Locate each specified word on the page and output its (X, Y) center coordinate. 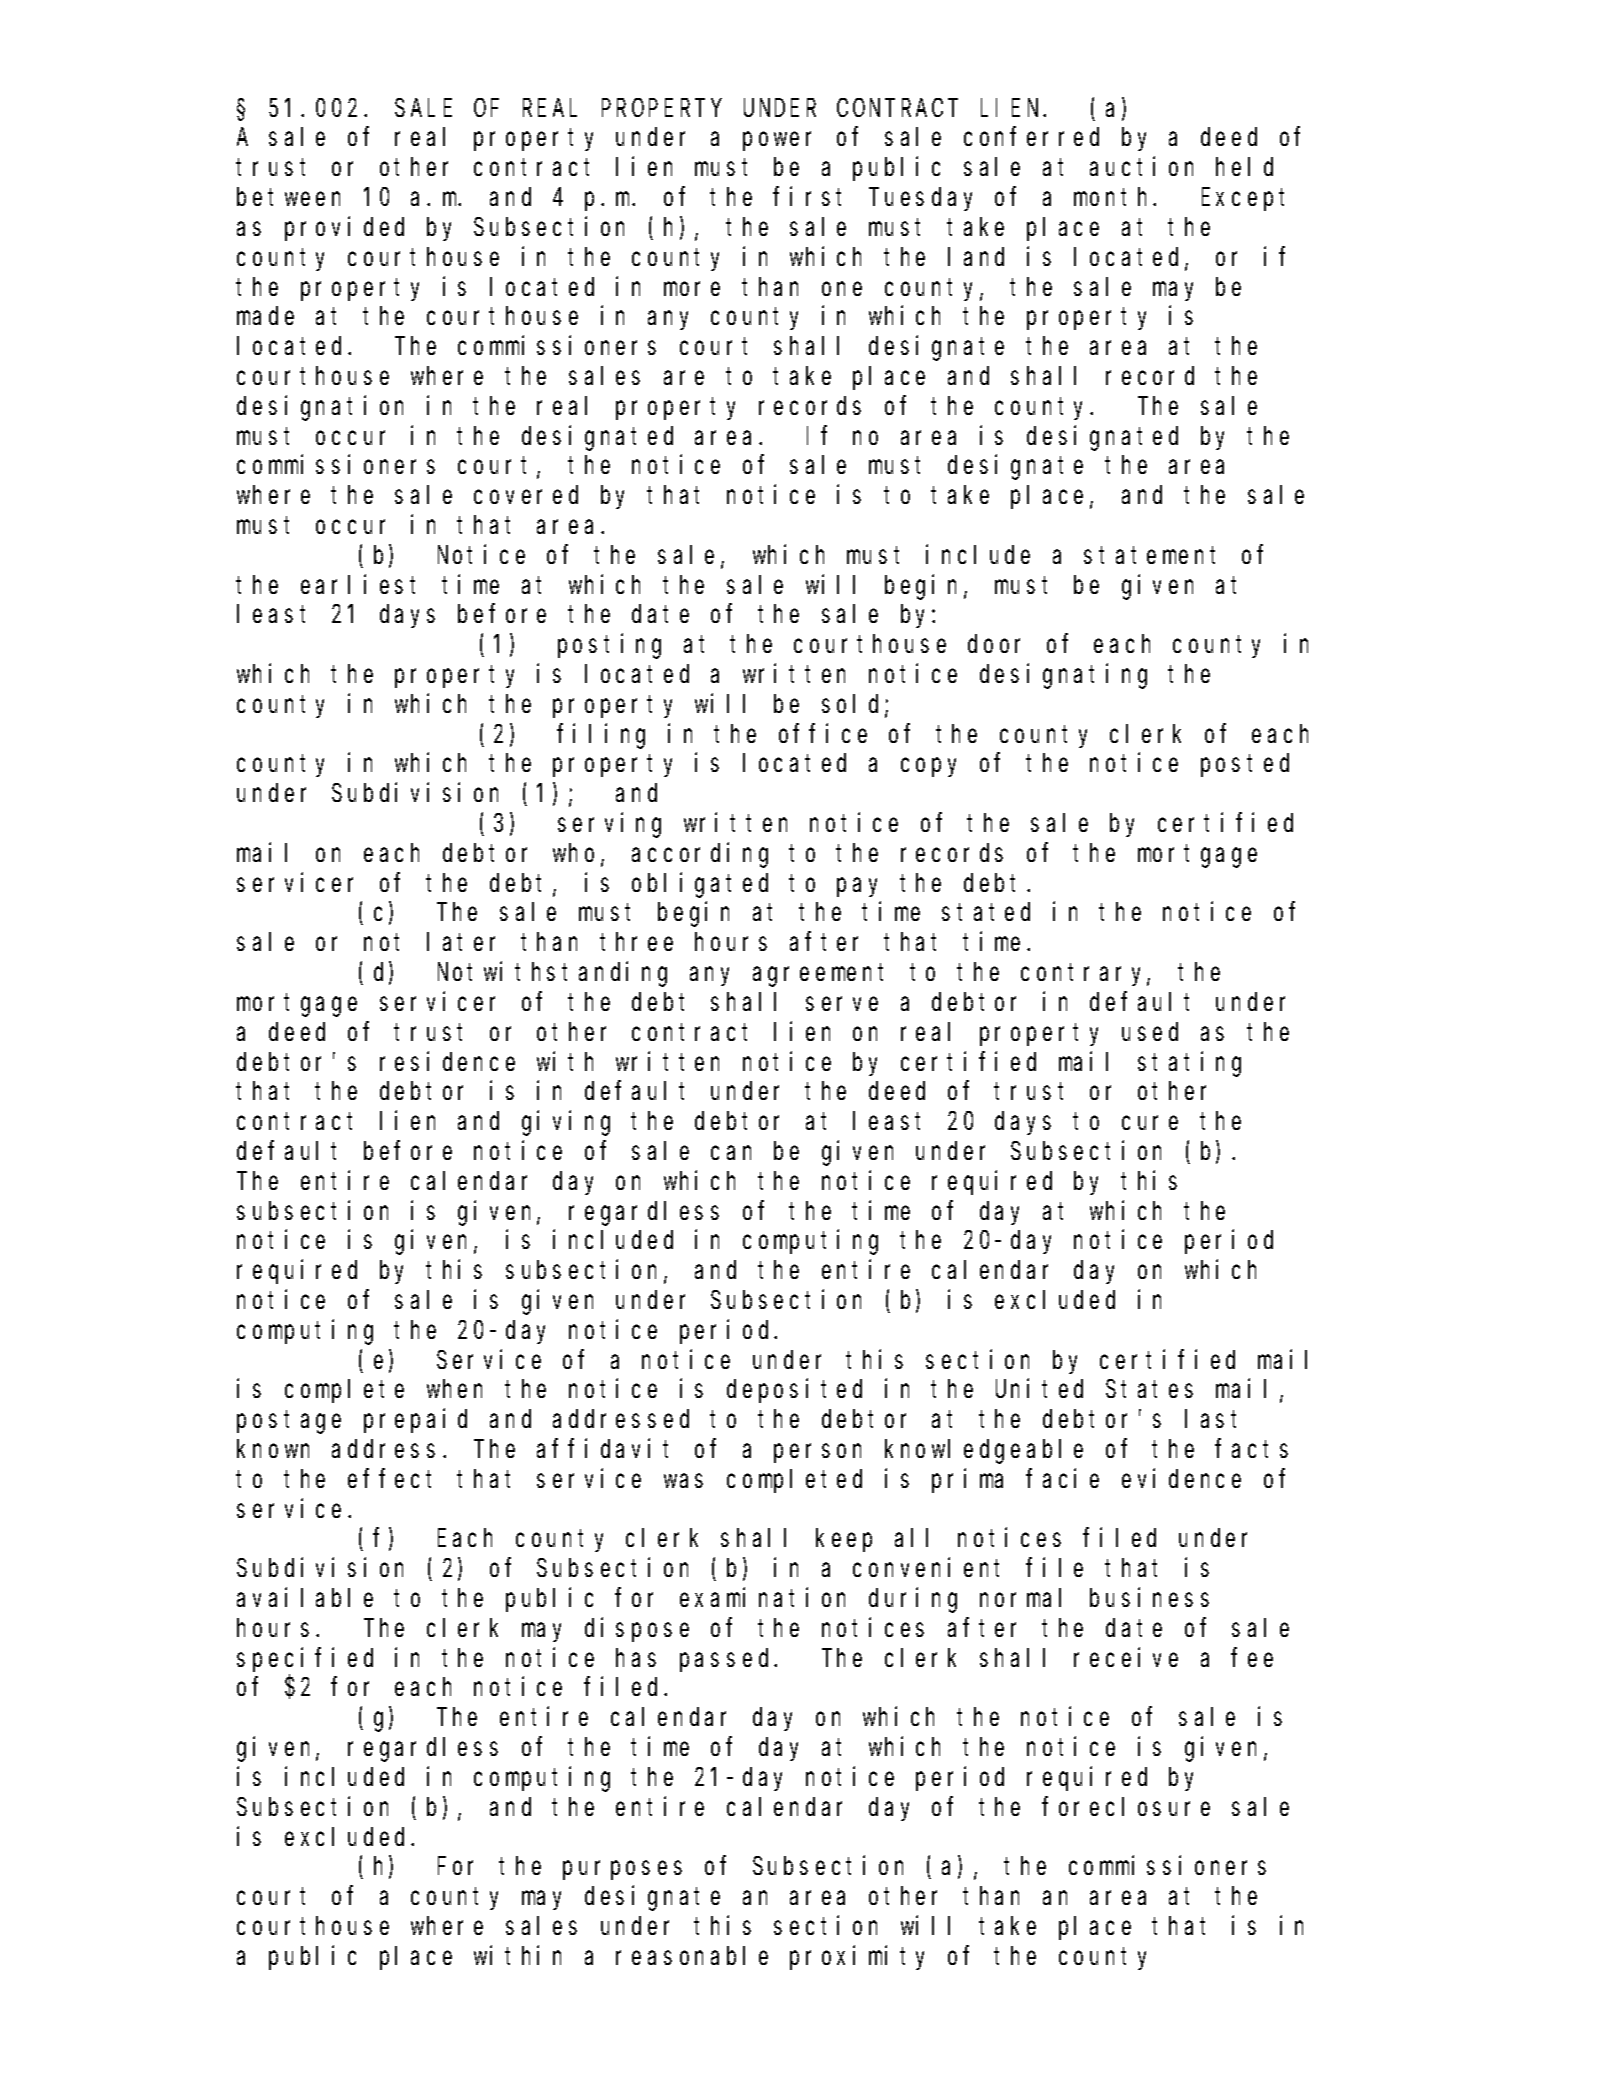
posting (609, 646)
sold (854, 705)
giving (566, 1123)
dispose (637, 1630)
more (692, 289)
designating (1063, 676)
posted (1245, 765)
